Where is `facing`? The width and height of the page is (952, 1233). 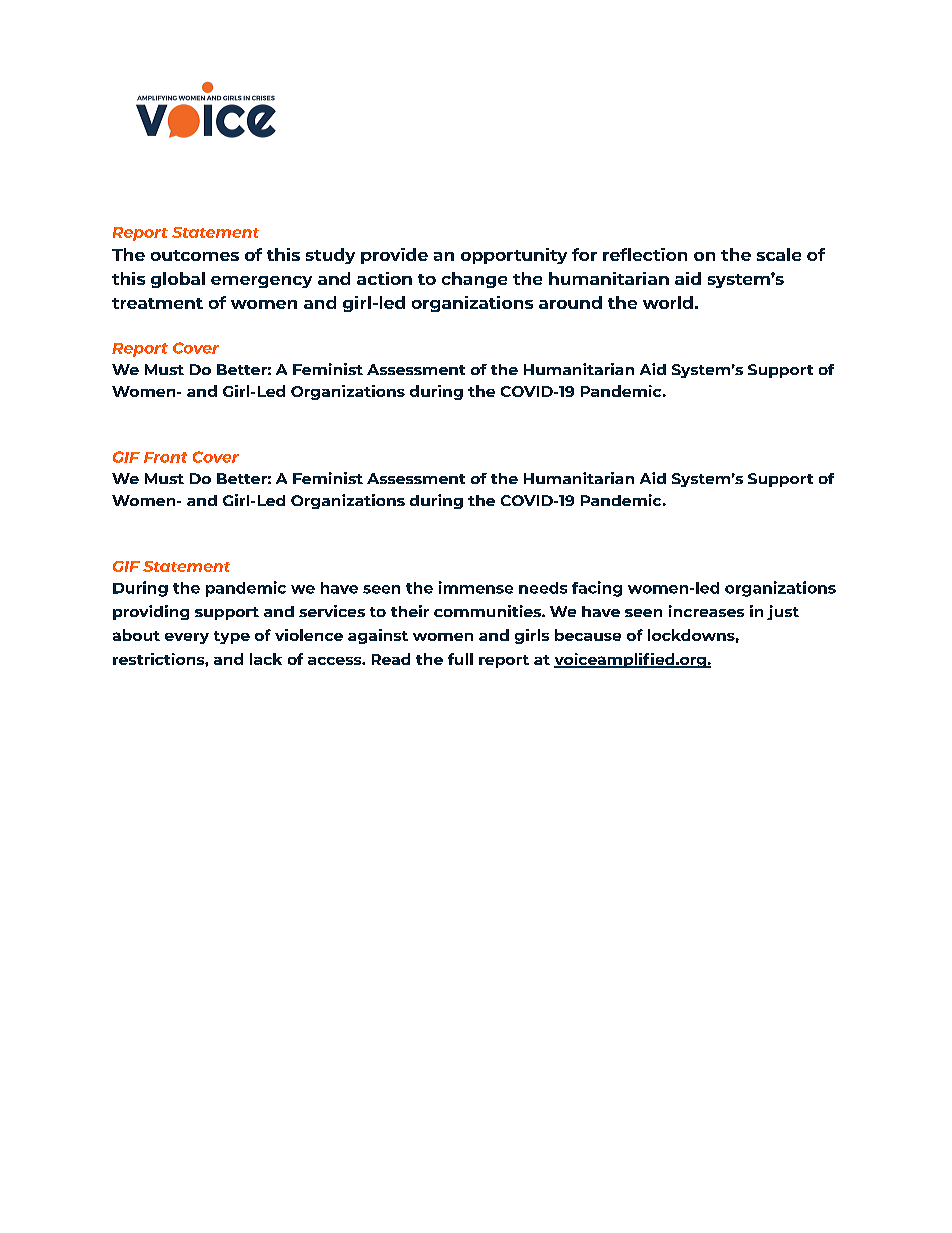 facing is located at coordinates (597, 589).
